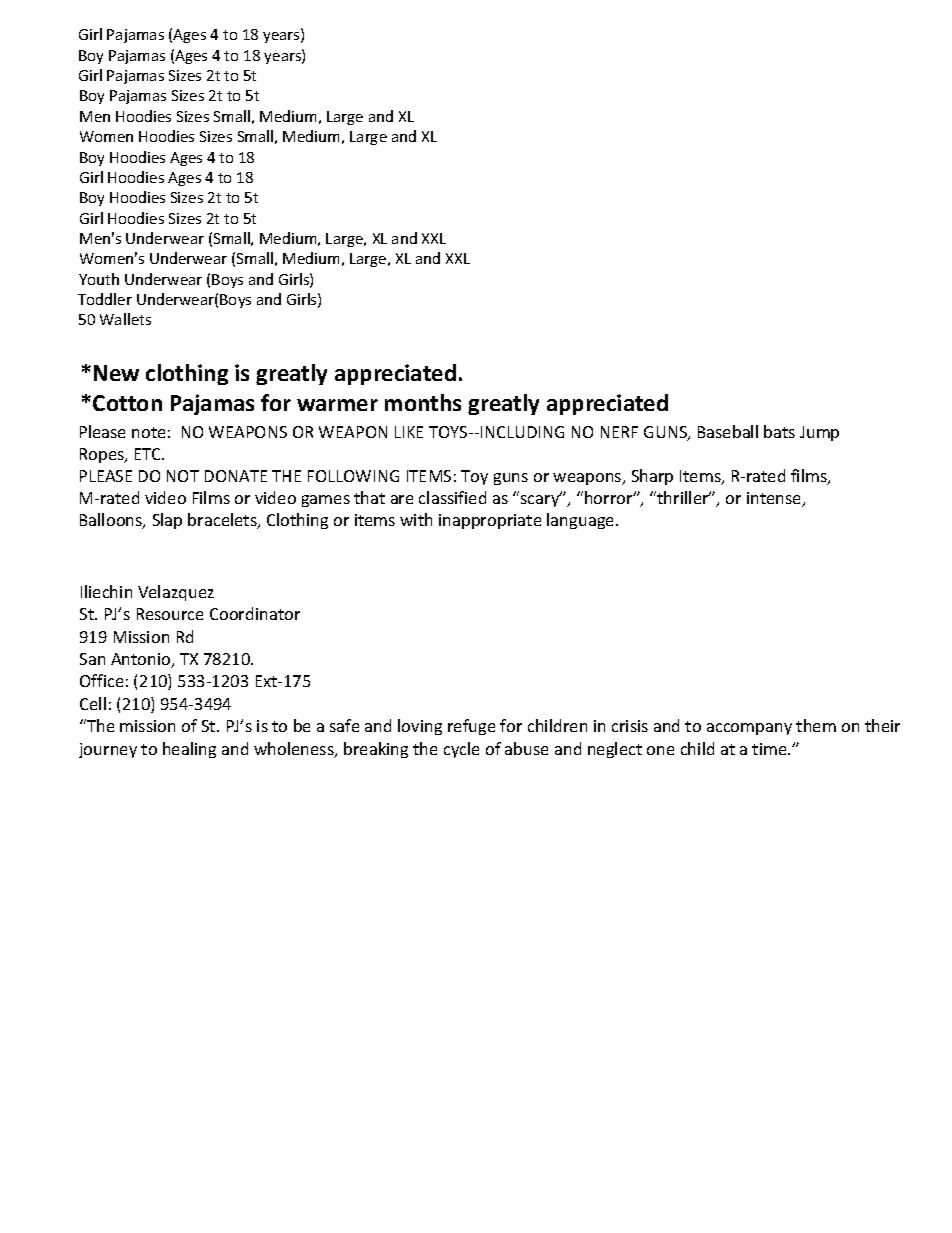  I want to click on refuge, so click(471, 727).
